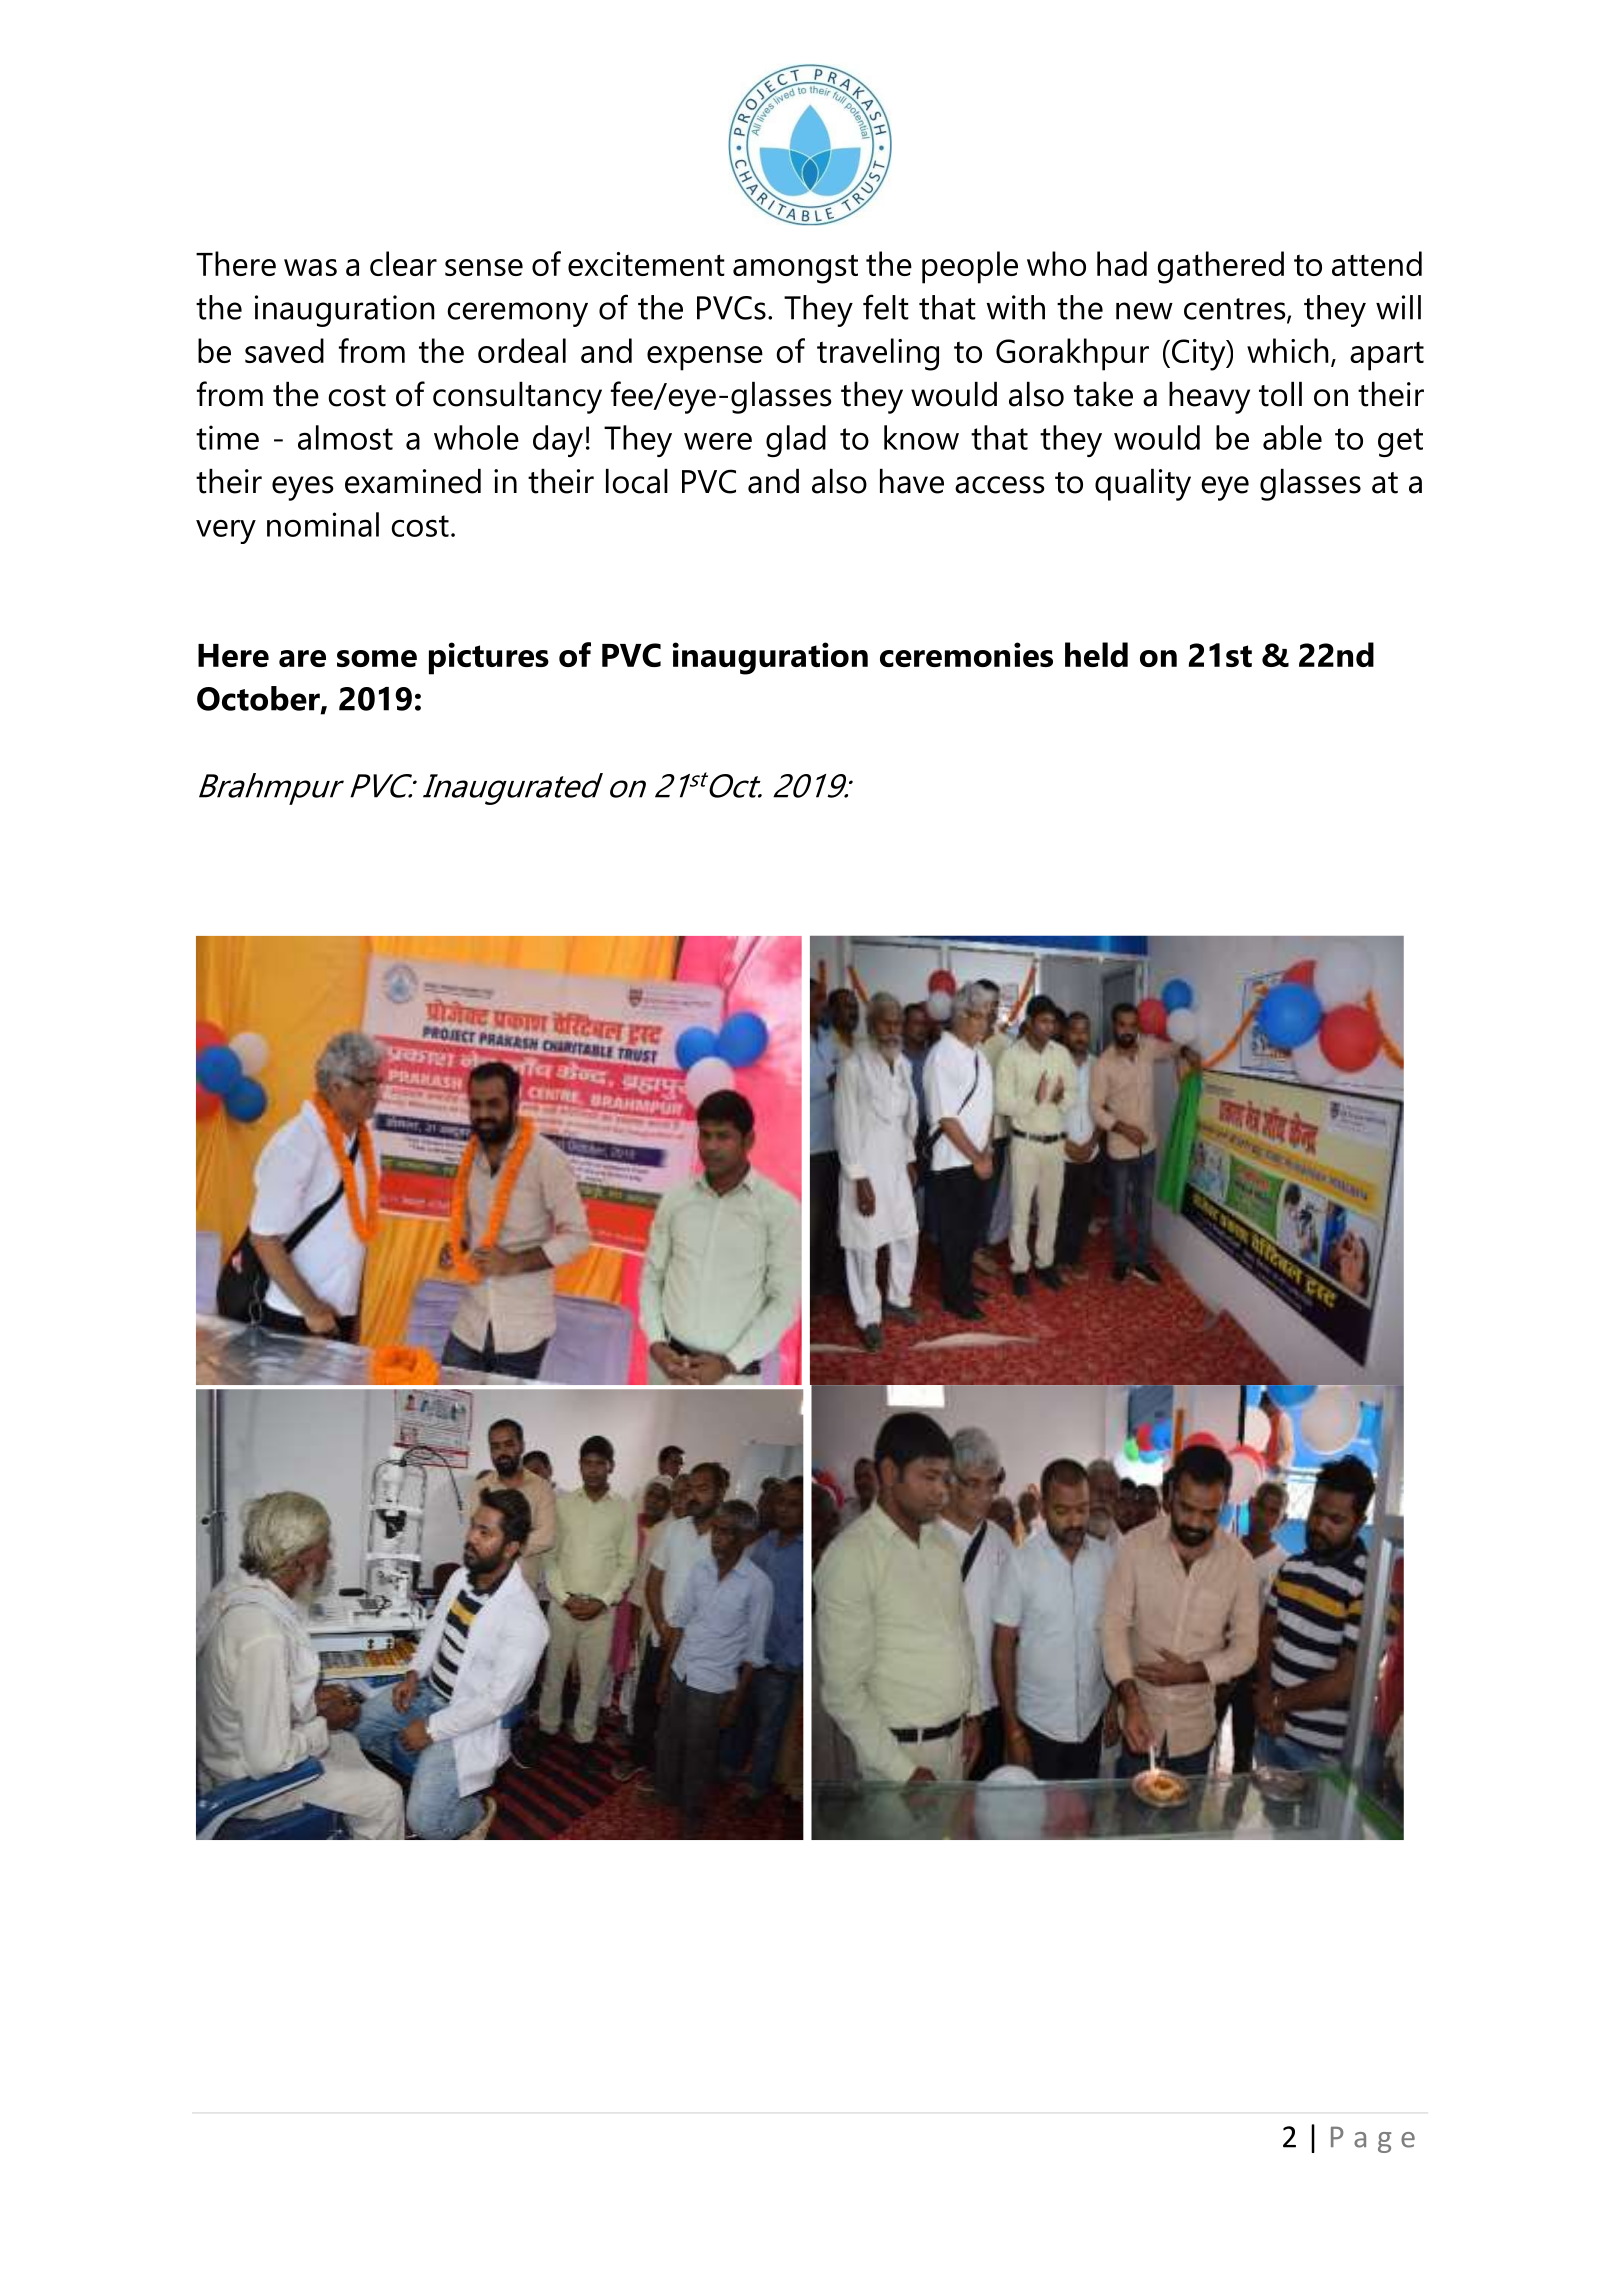 The width and height of the screenshot is (1620, 2292). I want to click on attend, so click(1377, 263).
